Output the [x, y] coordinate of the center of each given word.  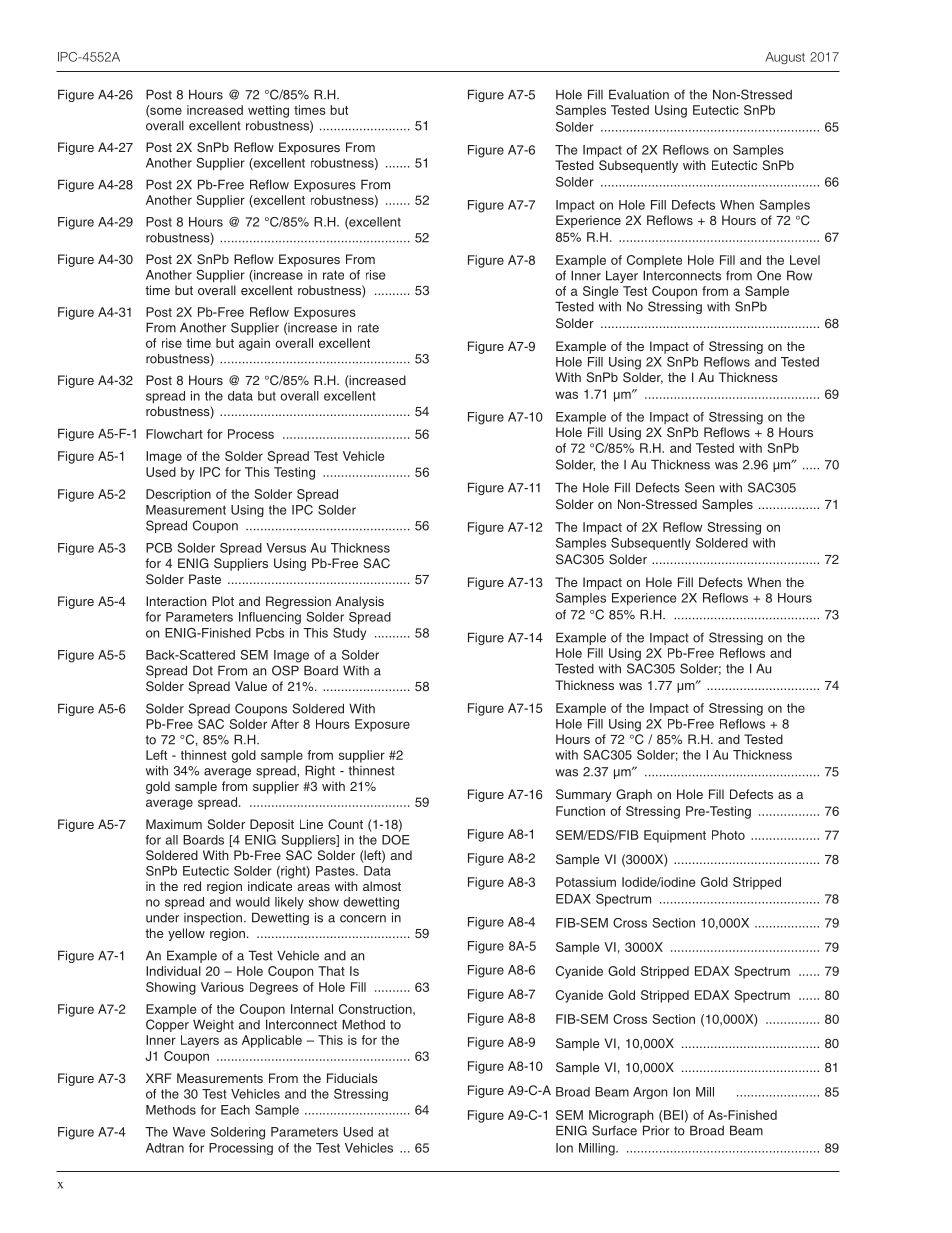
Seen [699, 487]
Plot [223, 601]
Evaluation [639, 94]
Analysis [359, 602]
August [785, 58]
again [254, 344]
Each [235, 1110]
